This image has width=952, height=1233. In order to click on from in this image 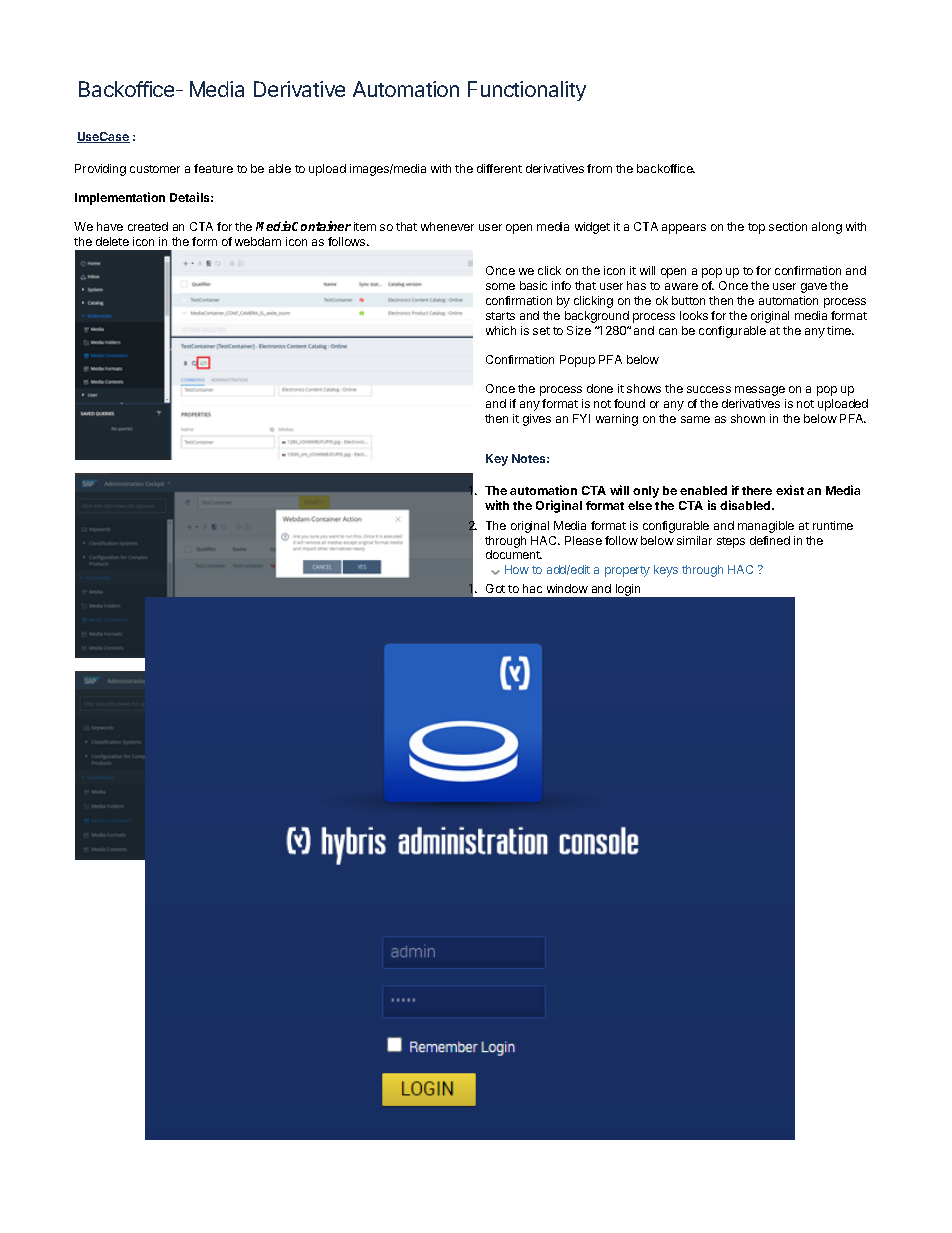, I will do `click(599, 168)`.
